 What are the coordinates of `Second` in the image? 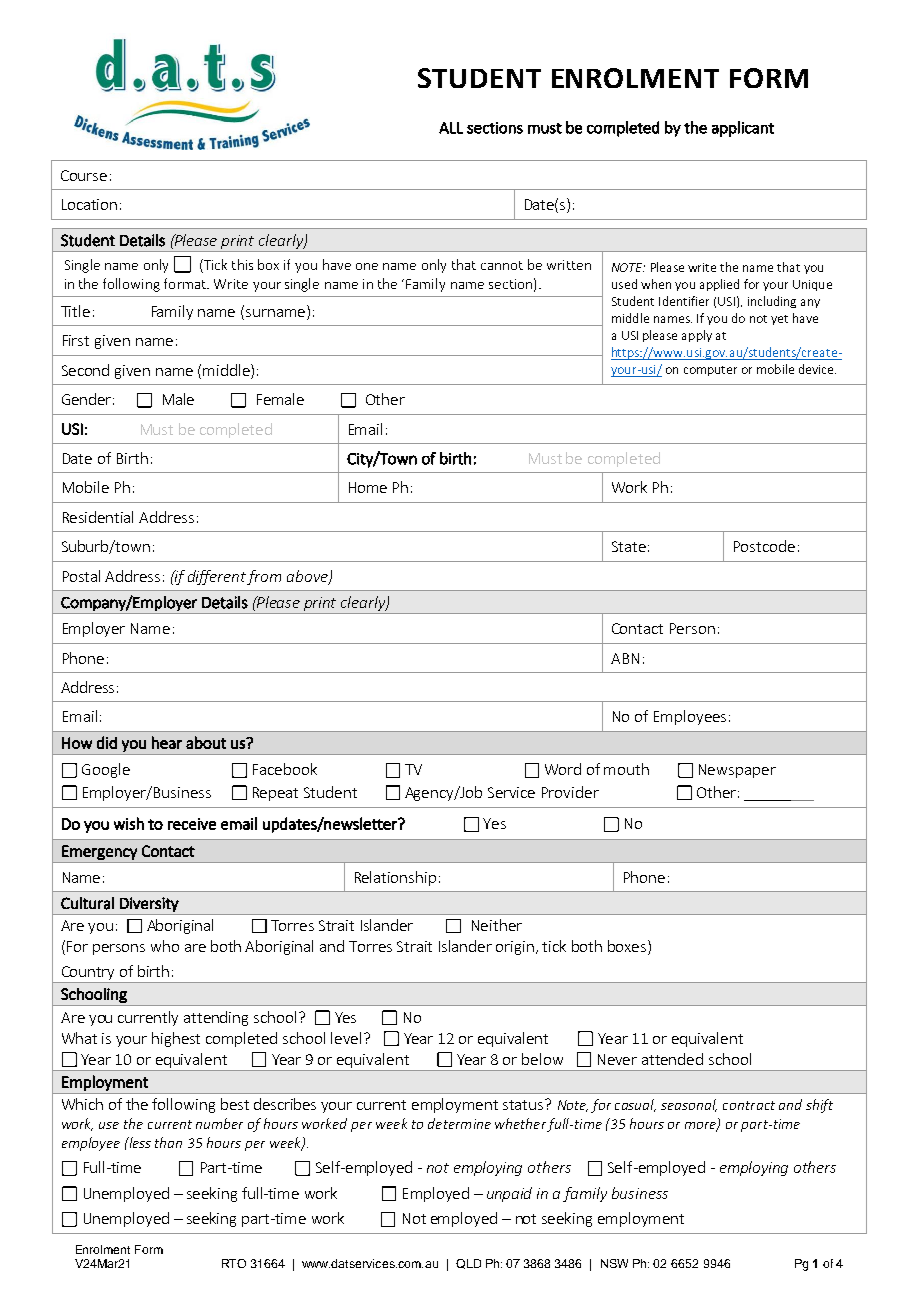 It's located at (85, 370).
